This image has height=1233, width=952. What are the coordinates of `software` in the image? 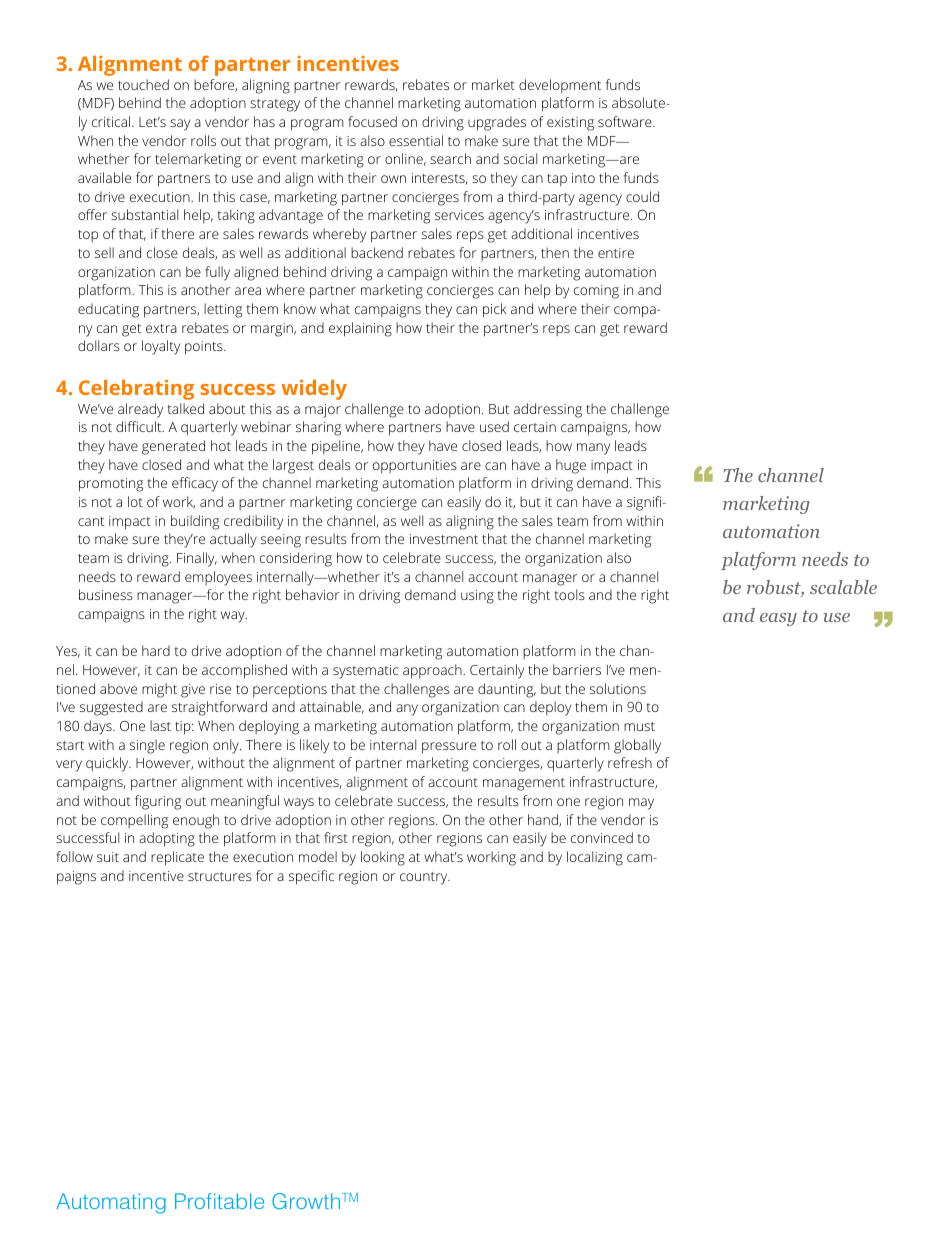 It's located at (626, 121).
